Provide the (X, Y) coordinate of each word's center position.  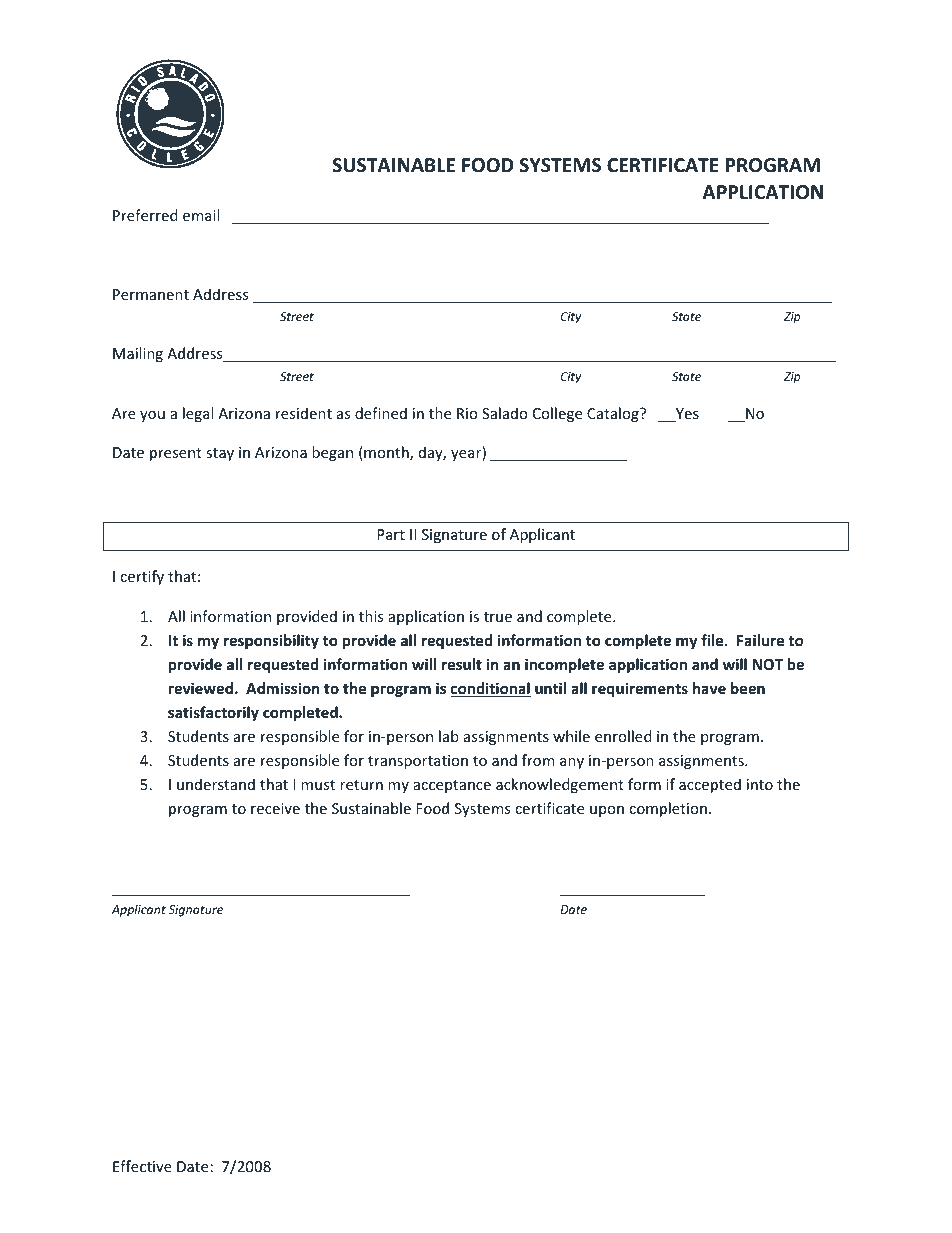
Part (391, 534)
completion (668, 809)
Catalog (614, 414)
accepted (710, 785)
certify (142, 577)
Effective (142, 1166)
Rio (467, 413)
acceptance (452, 786)
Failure (760, 640)
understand (216, 784)
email (201, 215)
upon (607, 811)
